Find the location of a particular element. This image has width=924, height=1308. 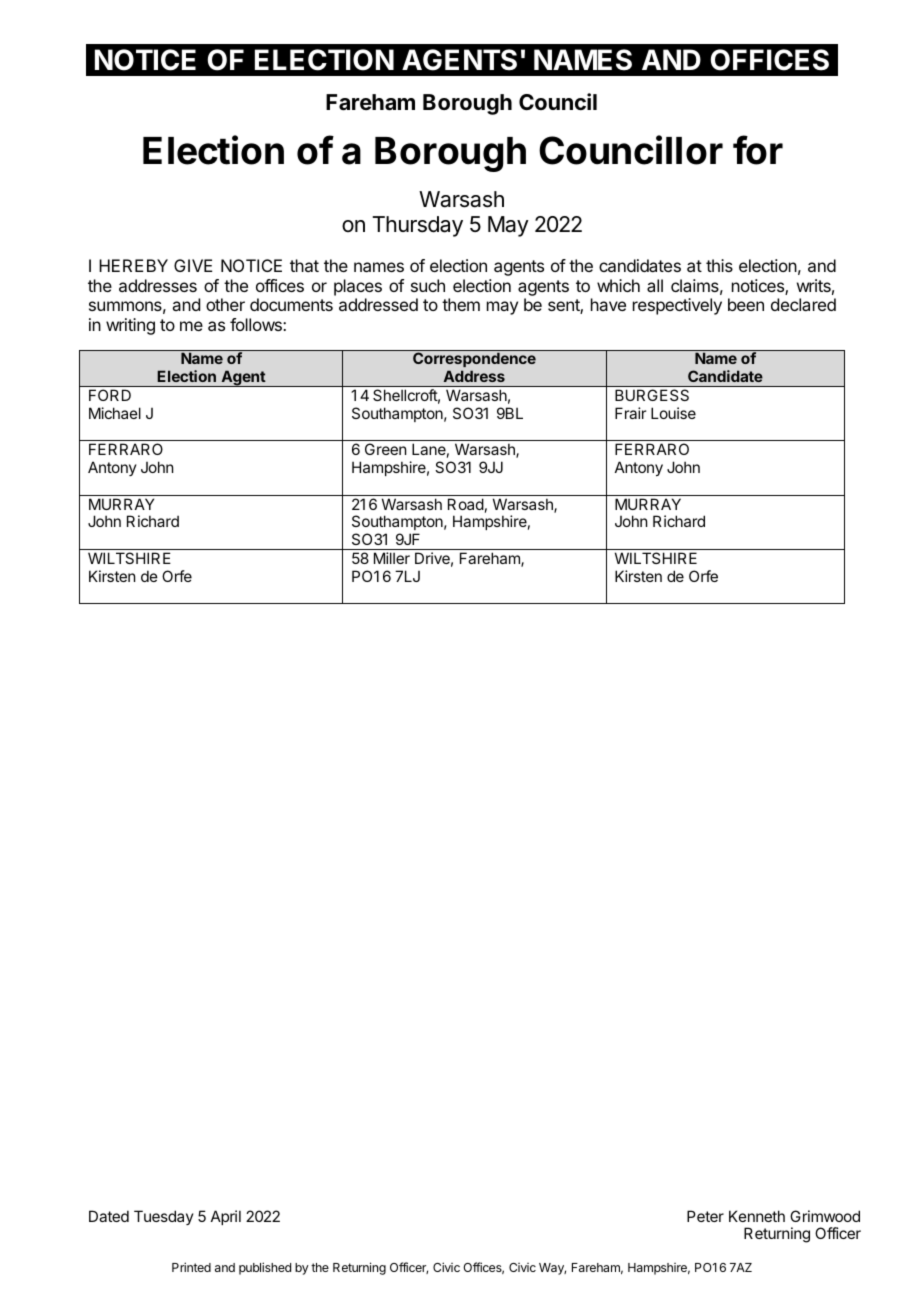

Michael is located at coordinates (115, 413).
